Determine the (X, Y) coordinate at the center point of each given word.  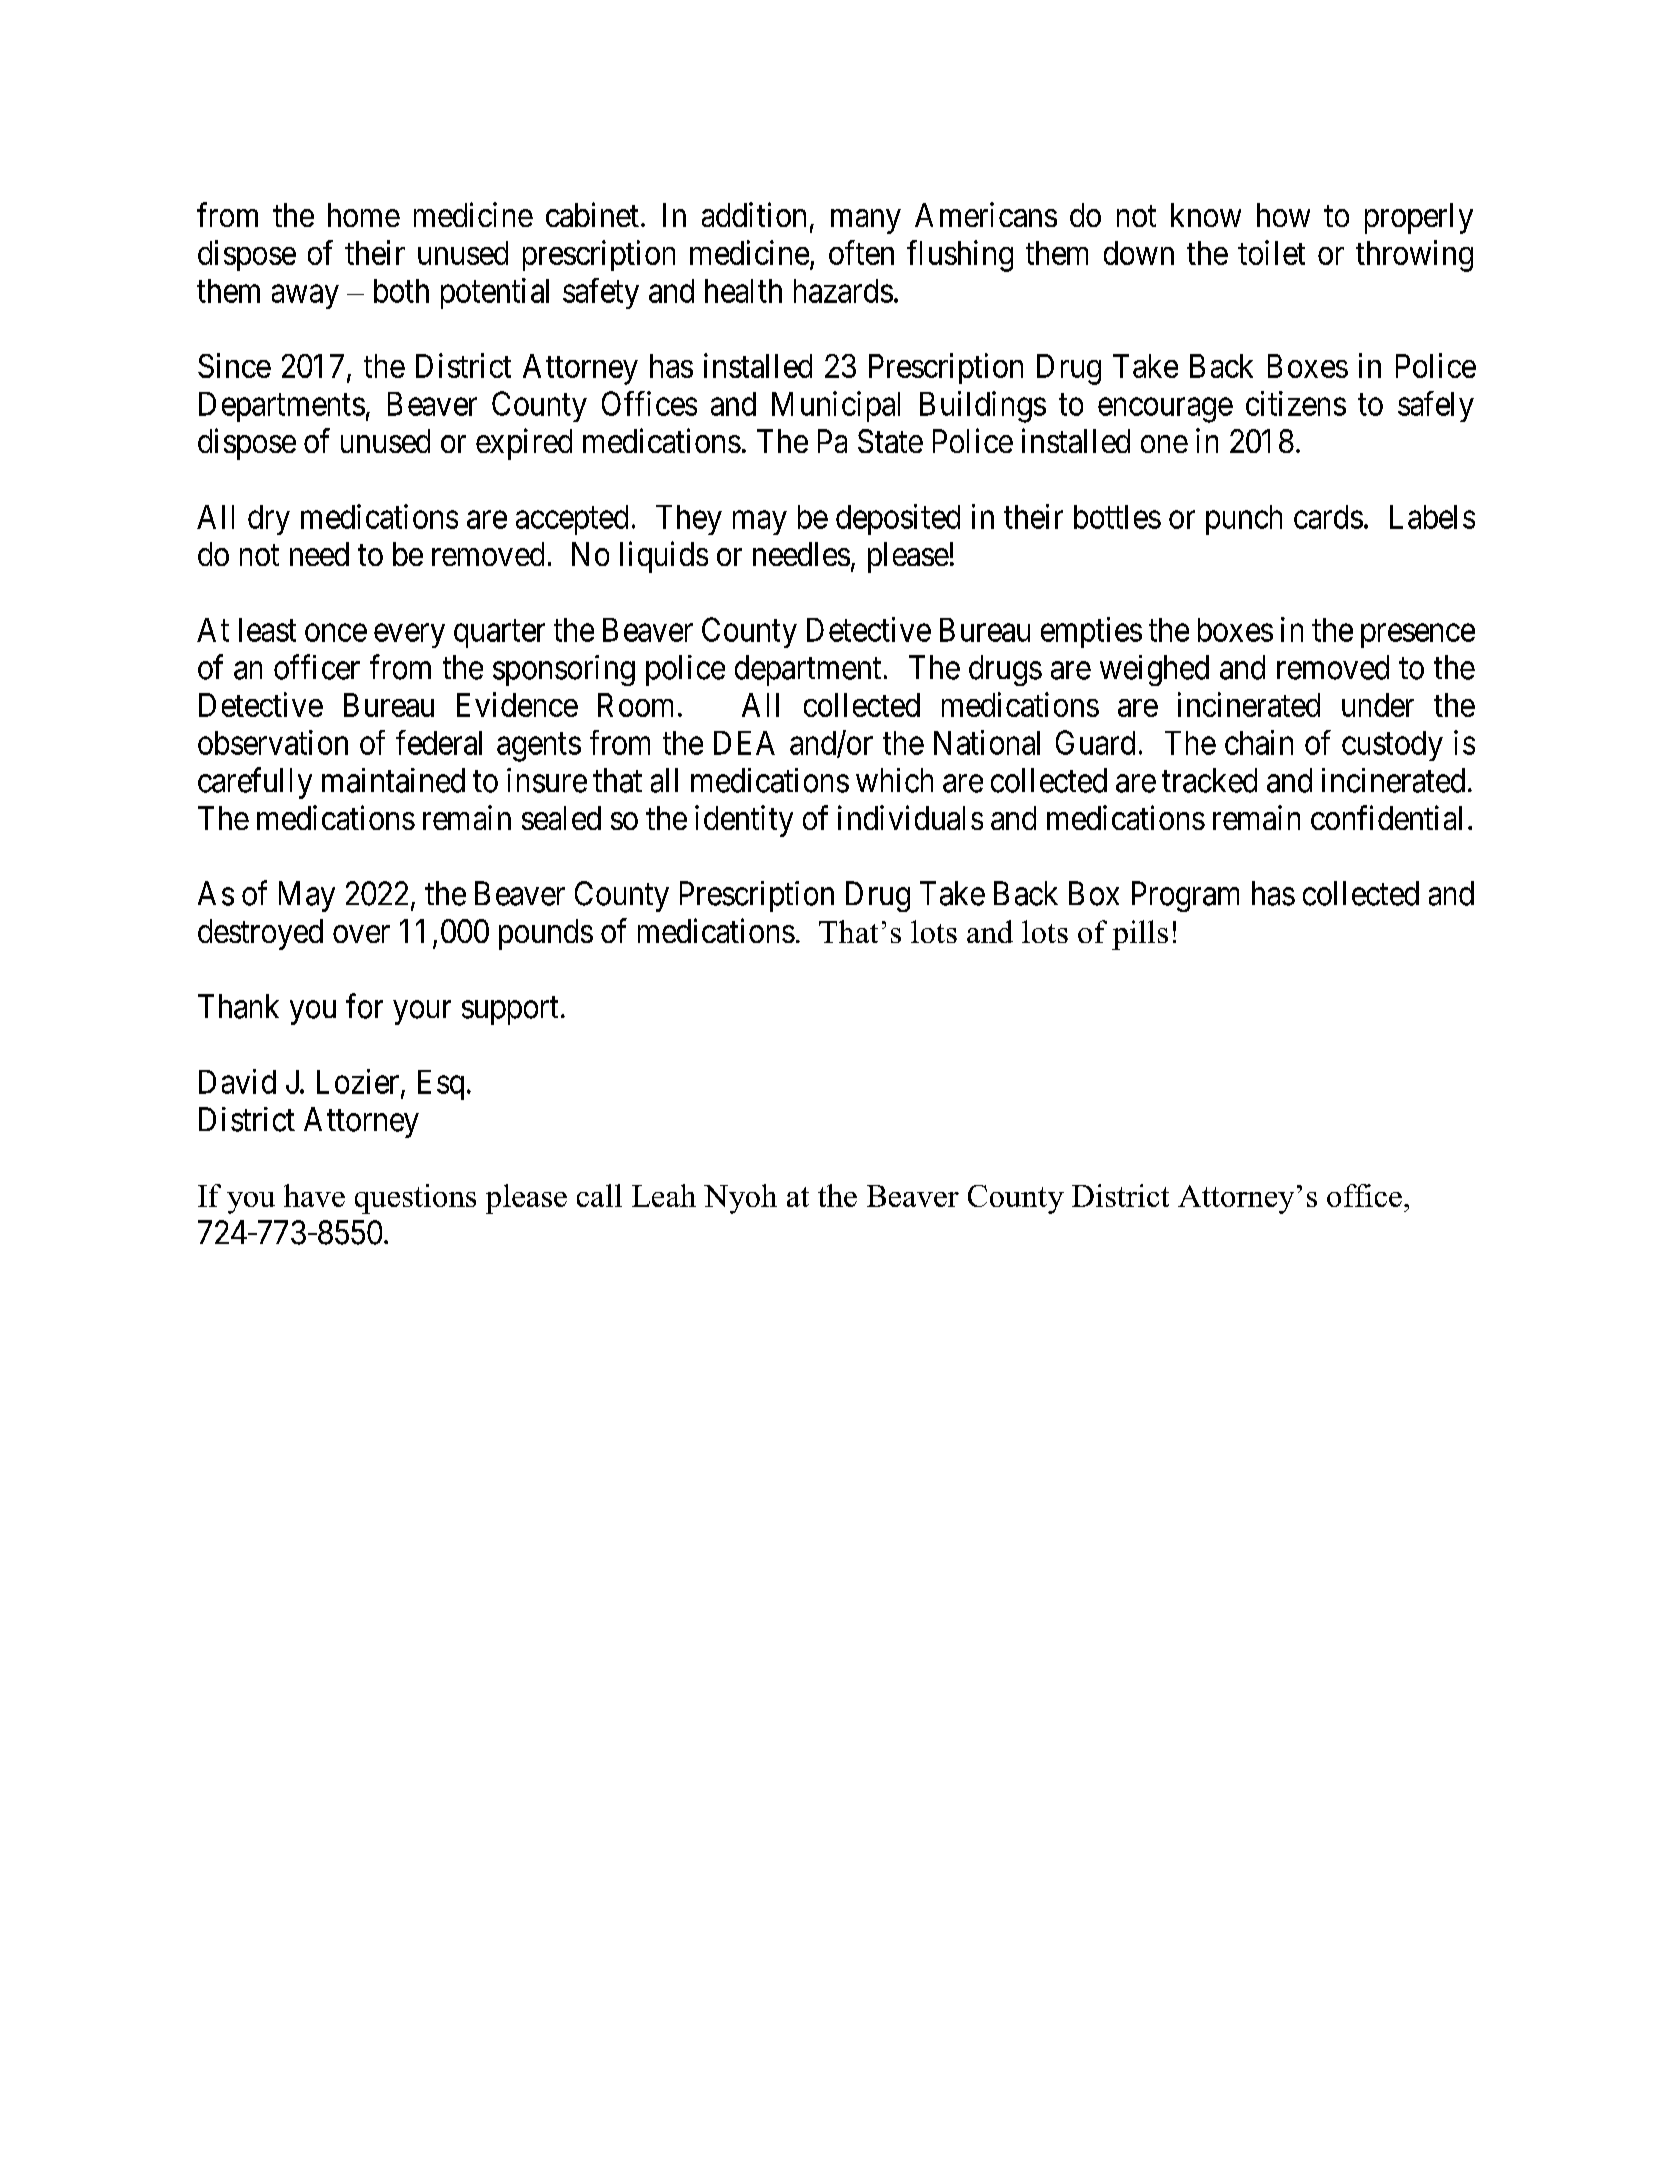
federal (439, 742)
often (861, 252)
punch (1244, 520)
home (364, 215)
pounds (546, 934)
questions (415, 1199)
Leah (664, 1195)
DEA (744, 743)
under (1378, 705)
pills (1140, 935)
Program (1185, 896)
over (361, 934)
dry (269, 520)
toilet (1271, 252)
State (890, 441)
